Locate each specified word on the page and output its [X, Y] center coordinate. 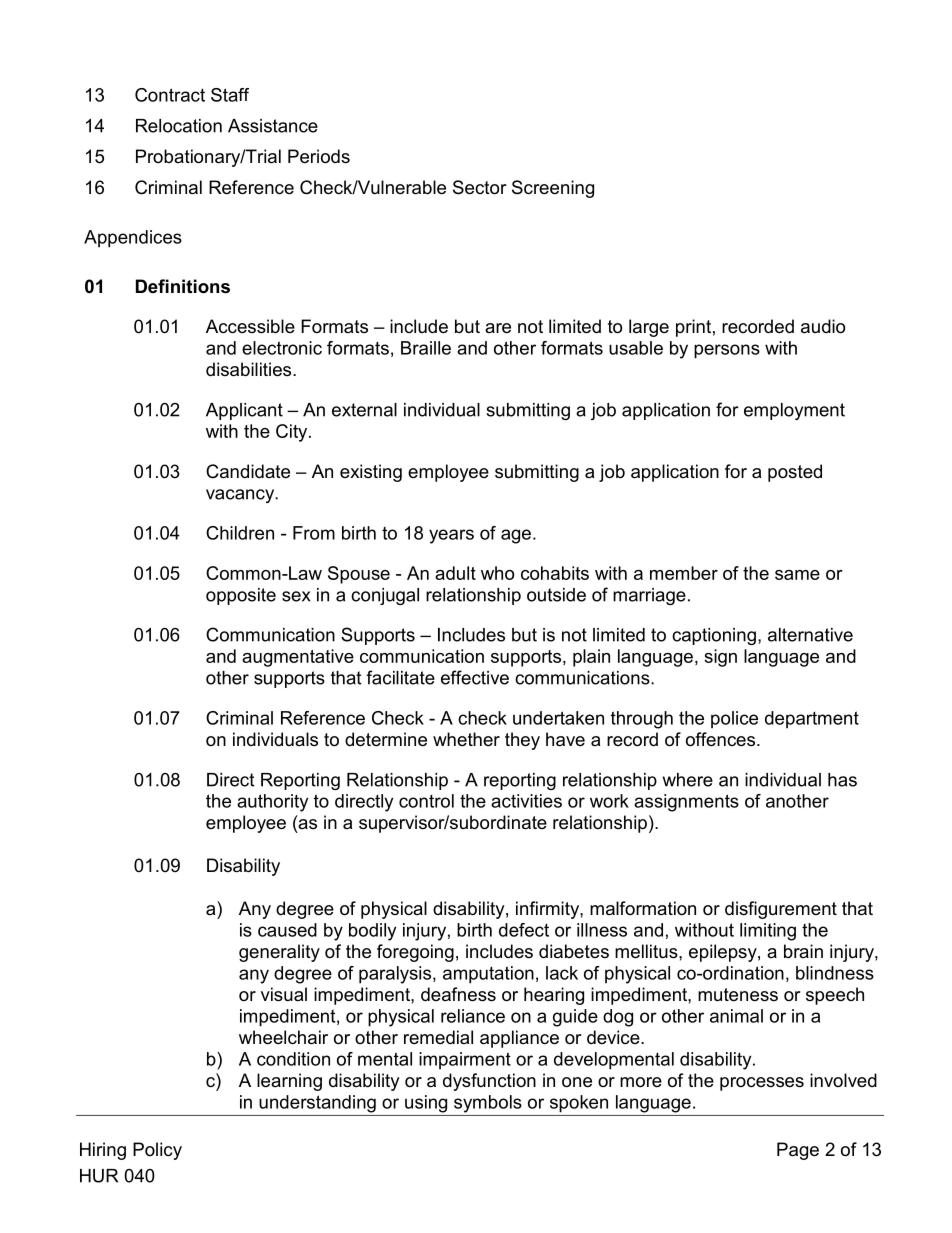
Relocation [179, 126]
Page [798, 1151]
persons [727, 351]
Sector [480, 187]
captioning [714, 636]
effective [475, 677]
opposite [241, 596]
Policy [157, 1151]
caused [287, 930]
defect [524, 930]
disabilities [250, 369]
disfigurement [781, 910]
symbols [488, 1104]
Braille [426, 348]
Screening [553, 189]
